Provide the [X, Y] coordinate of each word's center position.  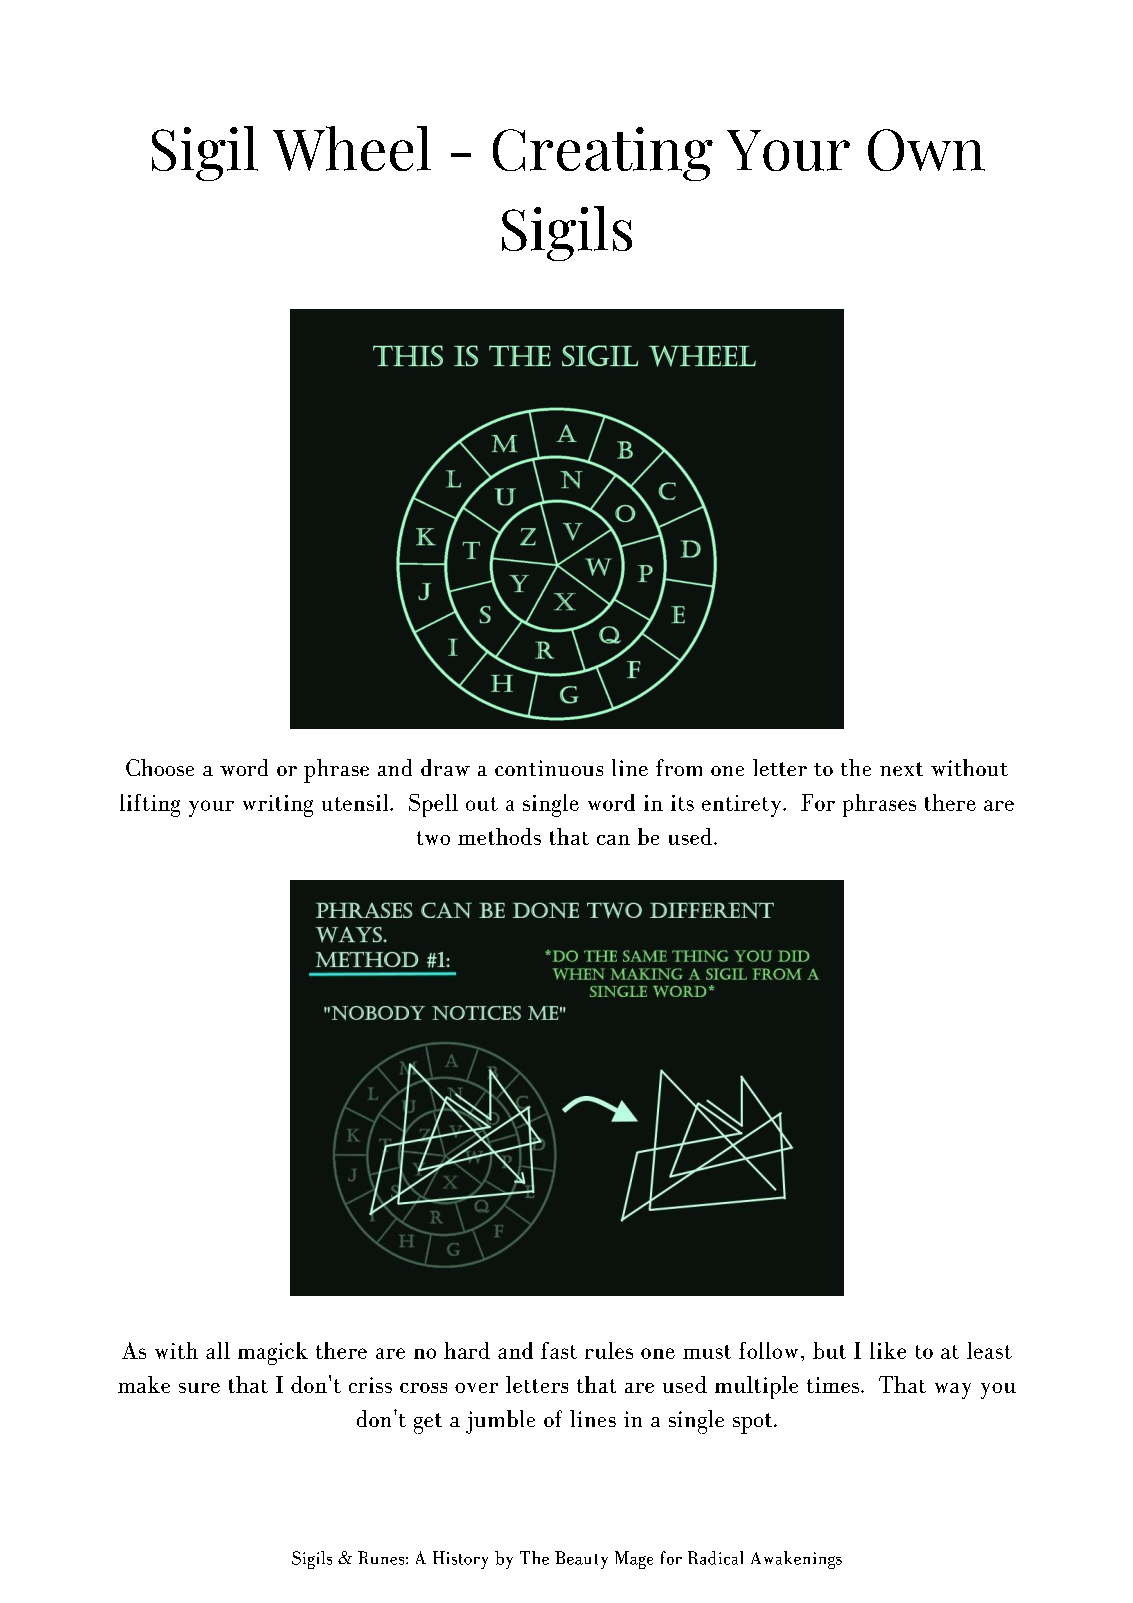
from [679, 767]
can [613, 840]
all [218, 1350]
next [901, 769]
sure [199, 1388]
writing [278, 806]
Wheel [352, 148]
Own [926, 150]
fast [559, 1350]
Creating [603, 154]
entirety [743, 806]
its [682, 803]
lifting [150, 805]
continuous [549, 768]
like [888, 1350]
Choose [160, 767]
